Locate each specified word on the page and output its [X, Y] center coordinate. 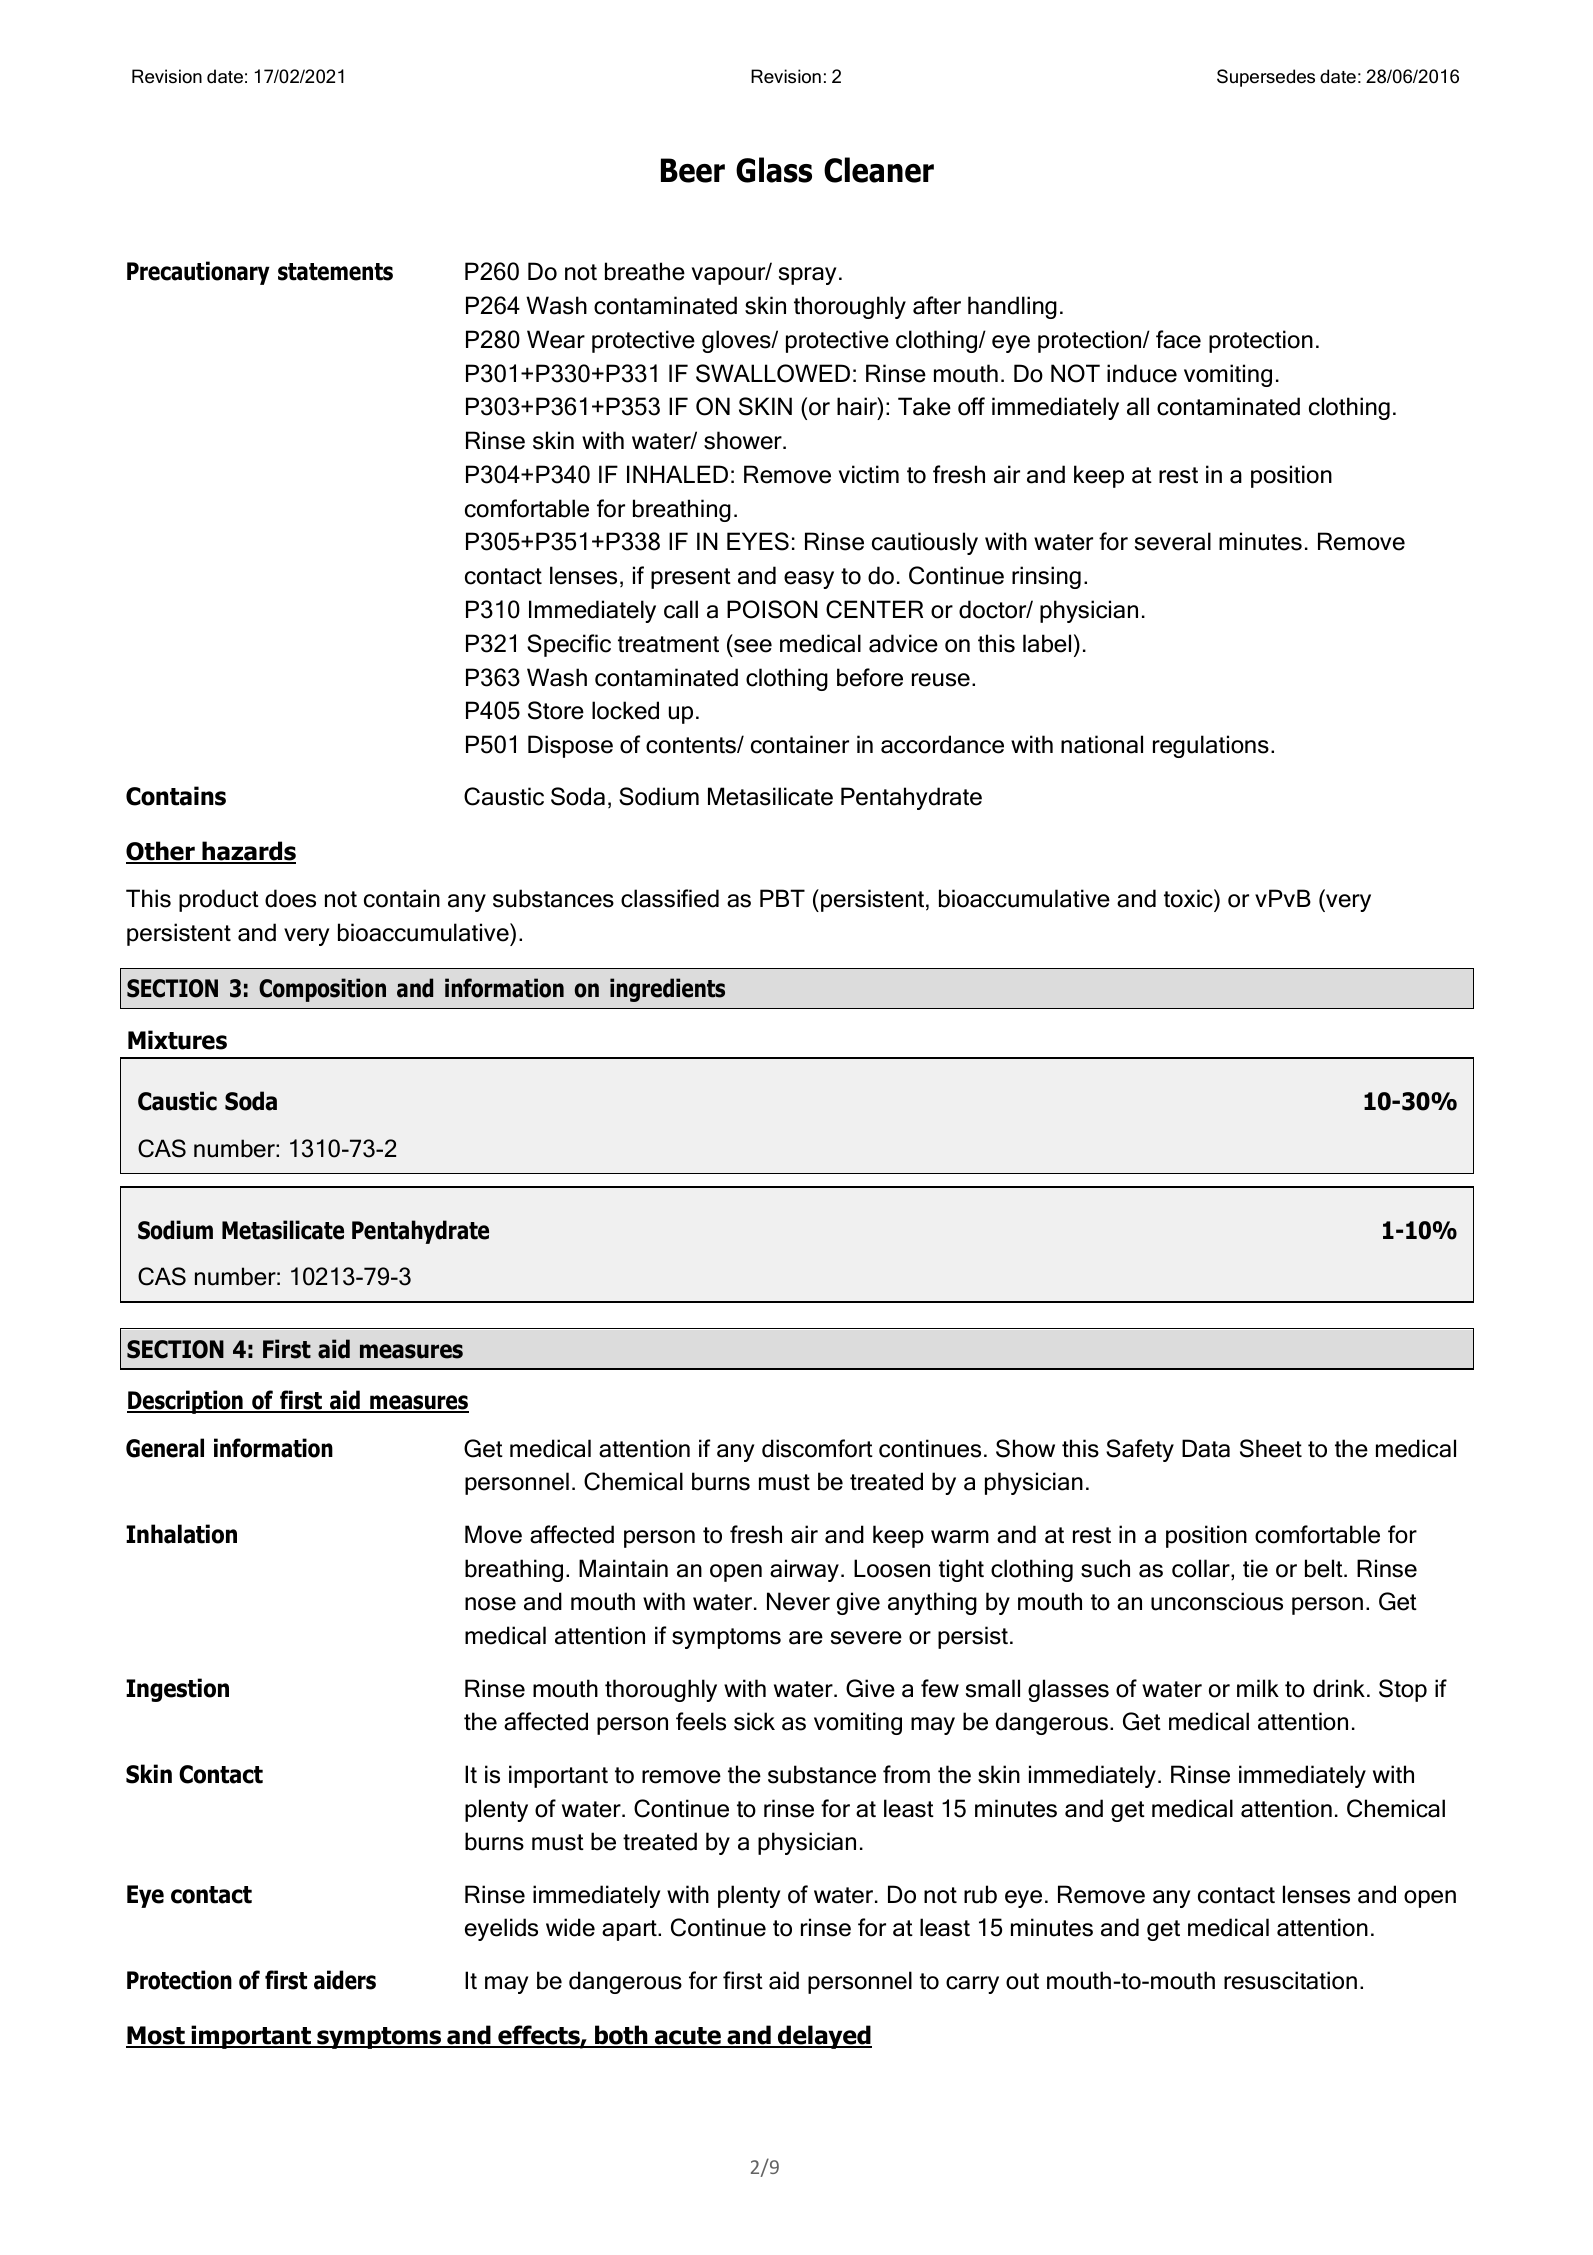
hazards [248, 852]
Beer [693, 170]
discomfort [817, 1448]
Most [156, 2036]
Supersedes [1266, 78]
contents [692, 745]
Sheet [1271, 1448]
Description [186, 1402]
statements [335, 272]
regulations [1211, 746]
